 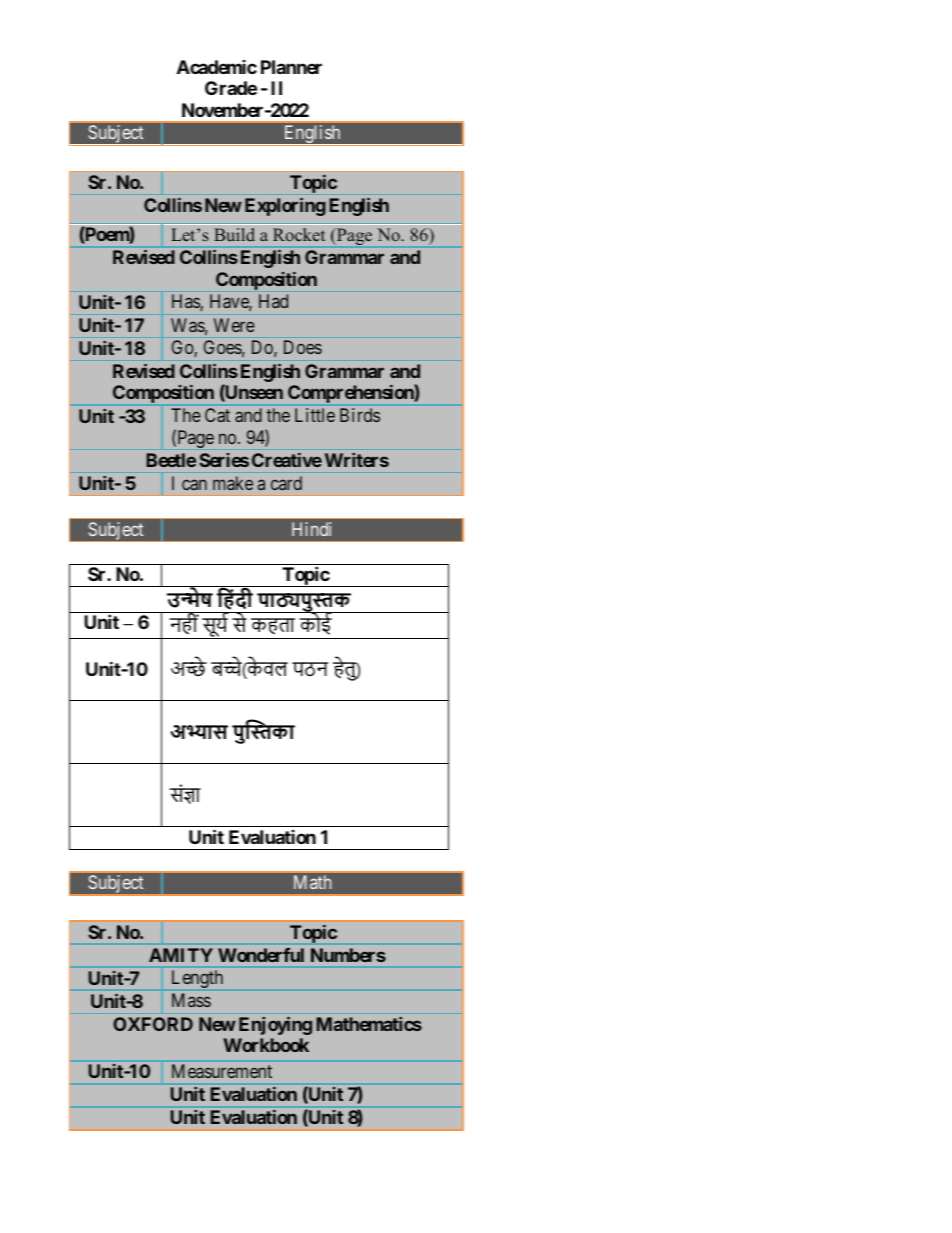 What do you see at coordinates (303, 347) in the screenshot?
I see `Does` at bounding box center [303, 347].
